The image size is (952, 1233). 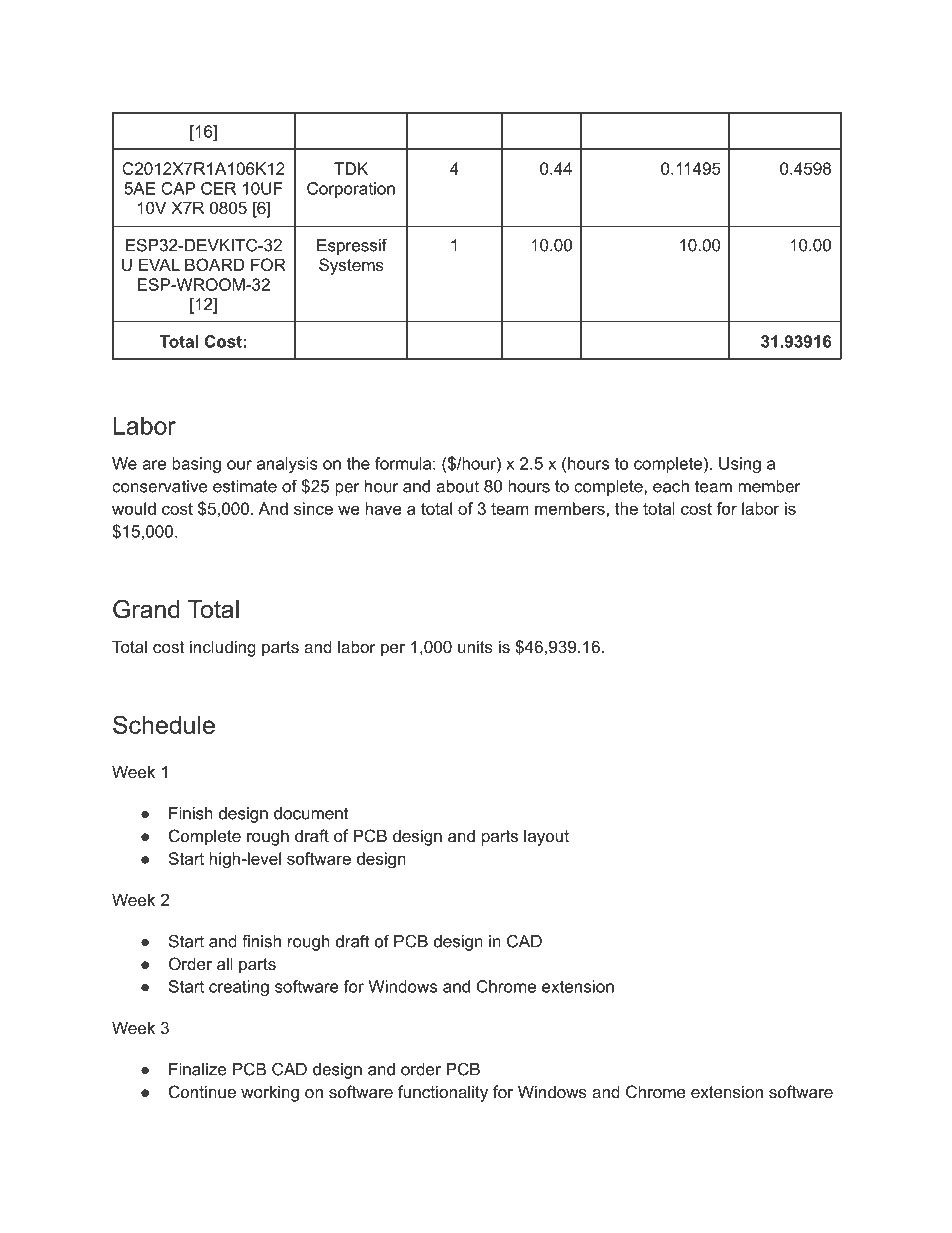 What do you see at coordinates (475, 646) in the image?
I see `units` at bounding box center [475, 646].
